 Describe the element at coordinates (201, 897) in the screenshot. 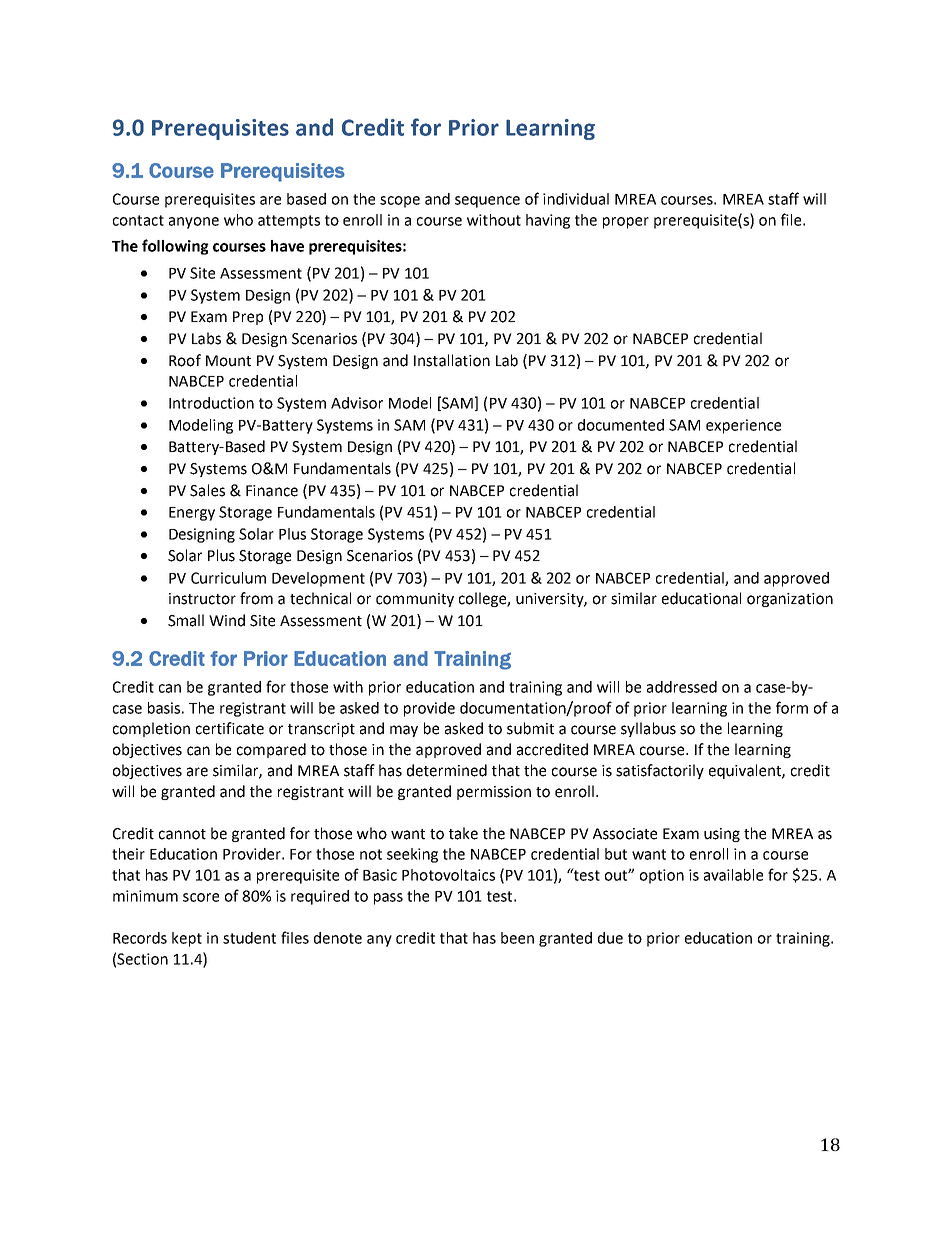

I see `score` at that location.
